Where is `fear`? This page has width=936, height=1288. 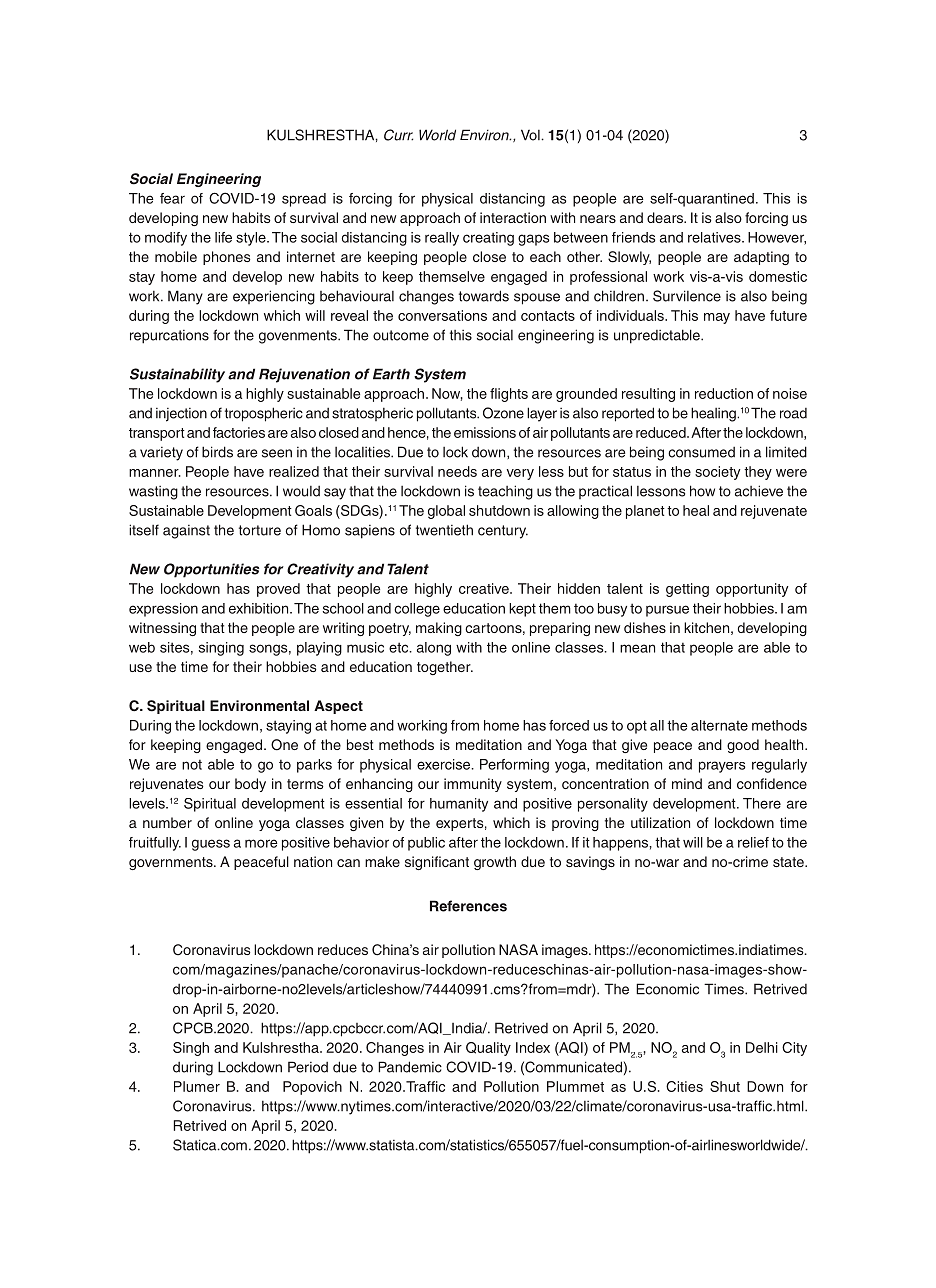 fear is located at coordinates (172, 198).
